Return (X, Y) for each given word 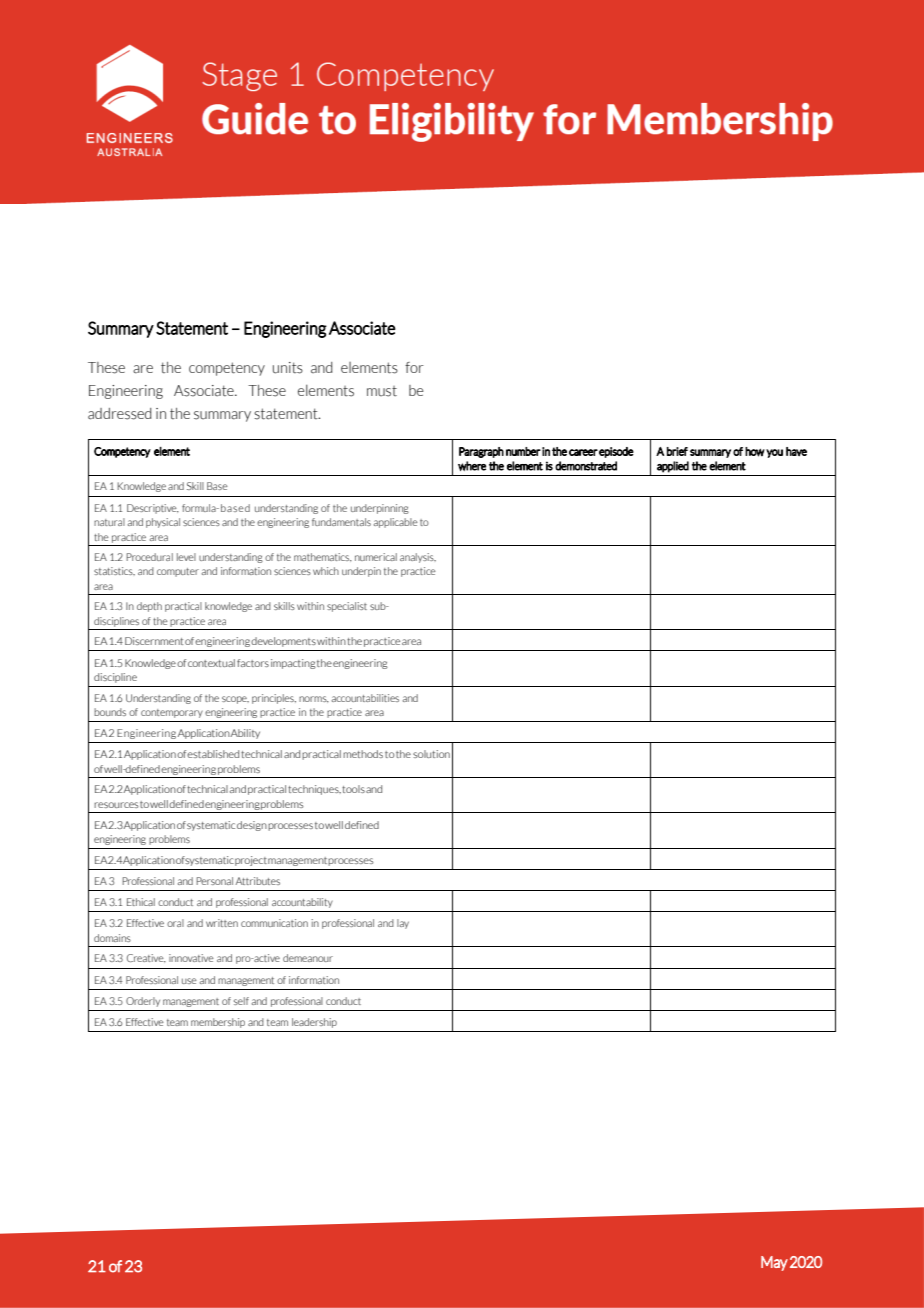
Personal (214, 881)
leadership (314, 1023)
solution (431, 754)
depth (149, 607)
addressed (119, 414)
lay (403, 924)
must (382, 391)
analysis (418, 558)
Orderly (143, 1002)
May (774, 1263)
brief (677, 451)
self (241, 1001)
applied (673, 467)
